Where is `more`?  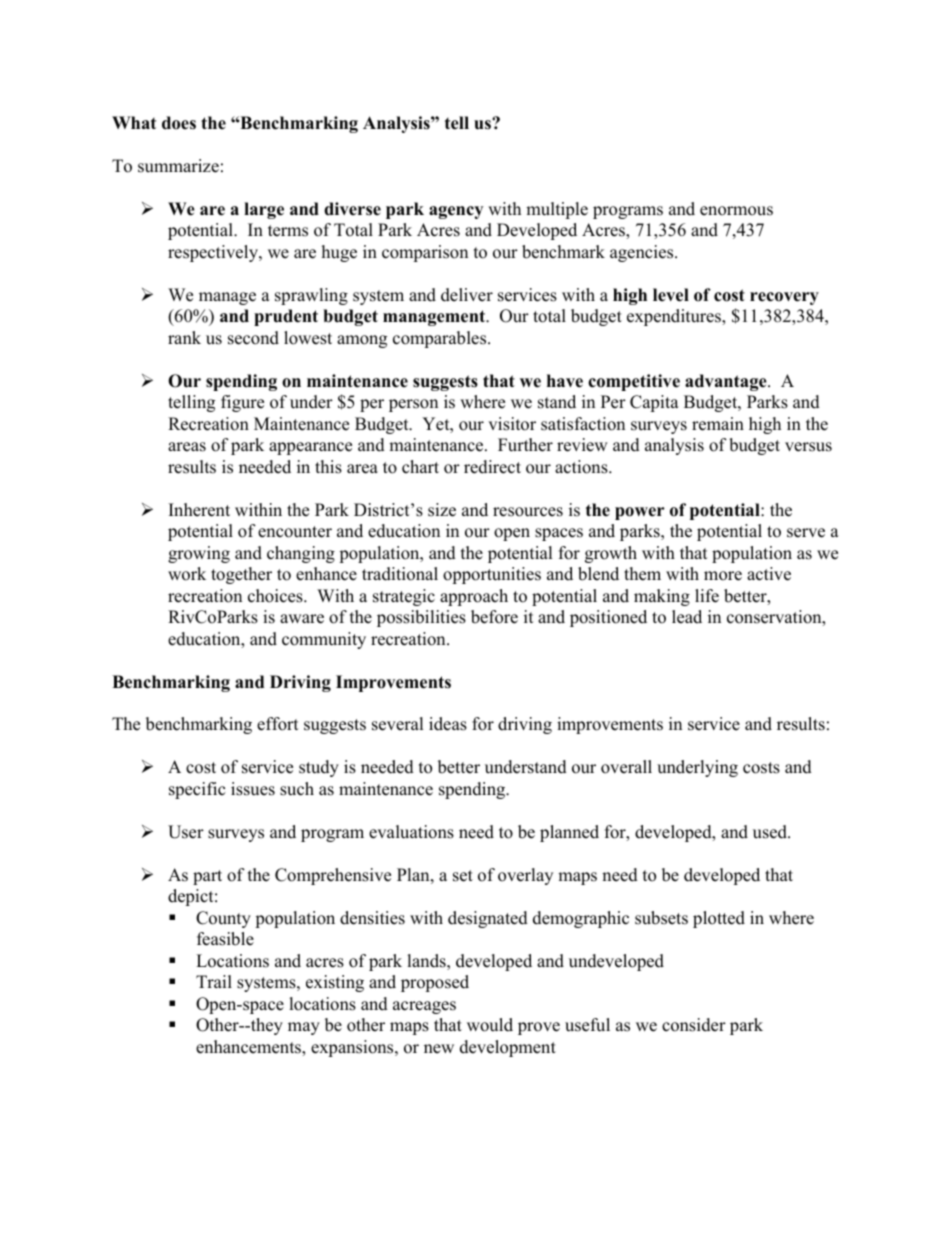
more is located at coordinates (723, 576).
